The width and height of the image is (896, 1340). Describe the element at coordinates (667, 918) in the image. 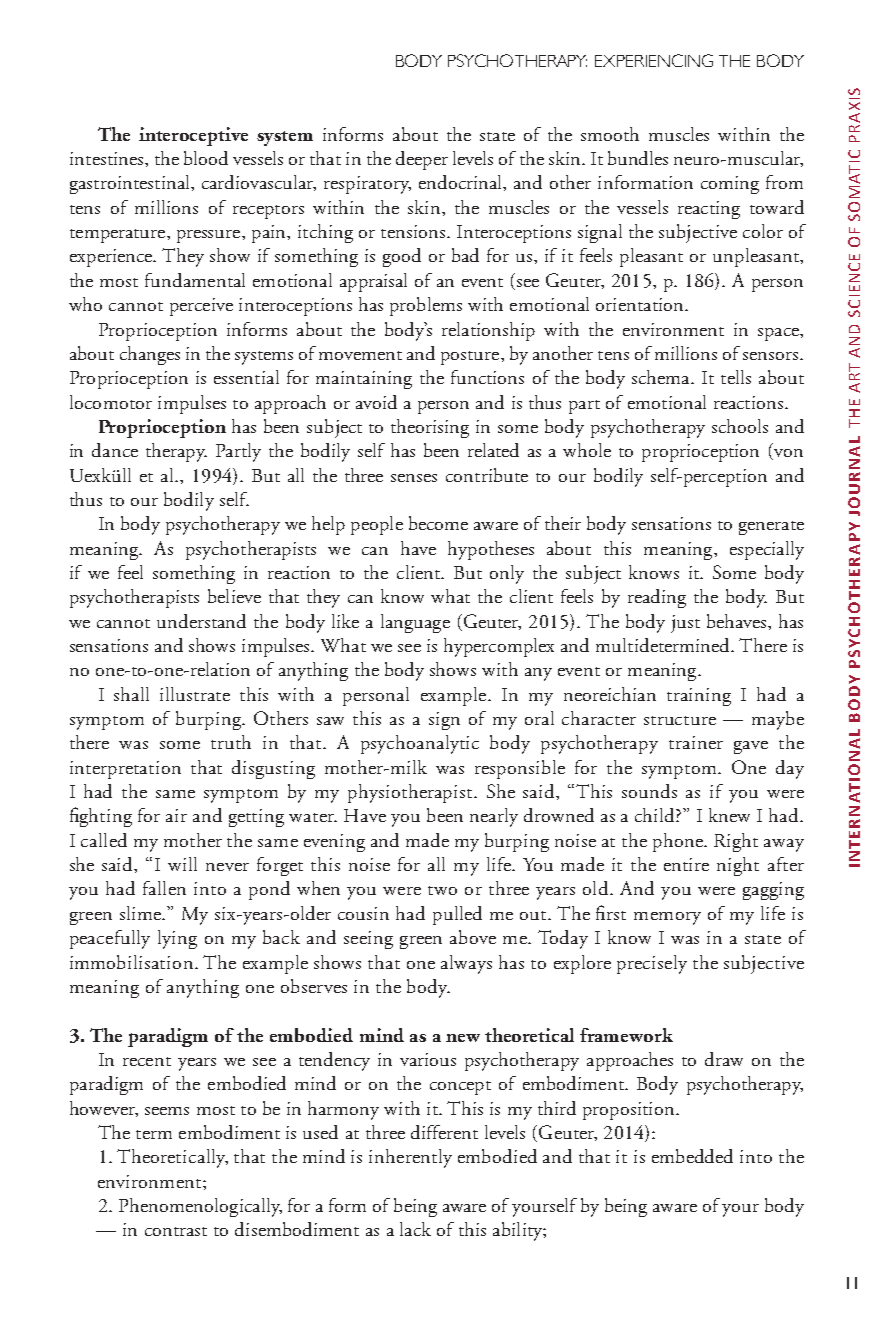

I see `memory` at that location.
